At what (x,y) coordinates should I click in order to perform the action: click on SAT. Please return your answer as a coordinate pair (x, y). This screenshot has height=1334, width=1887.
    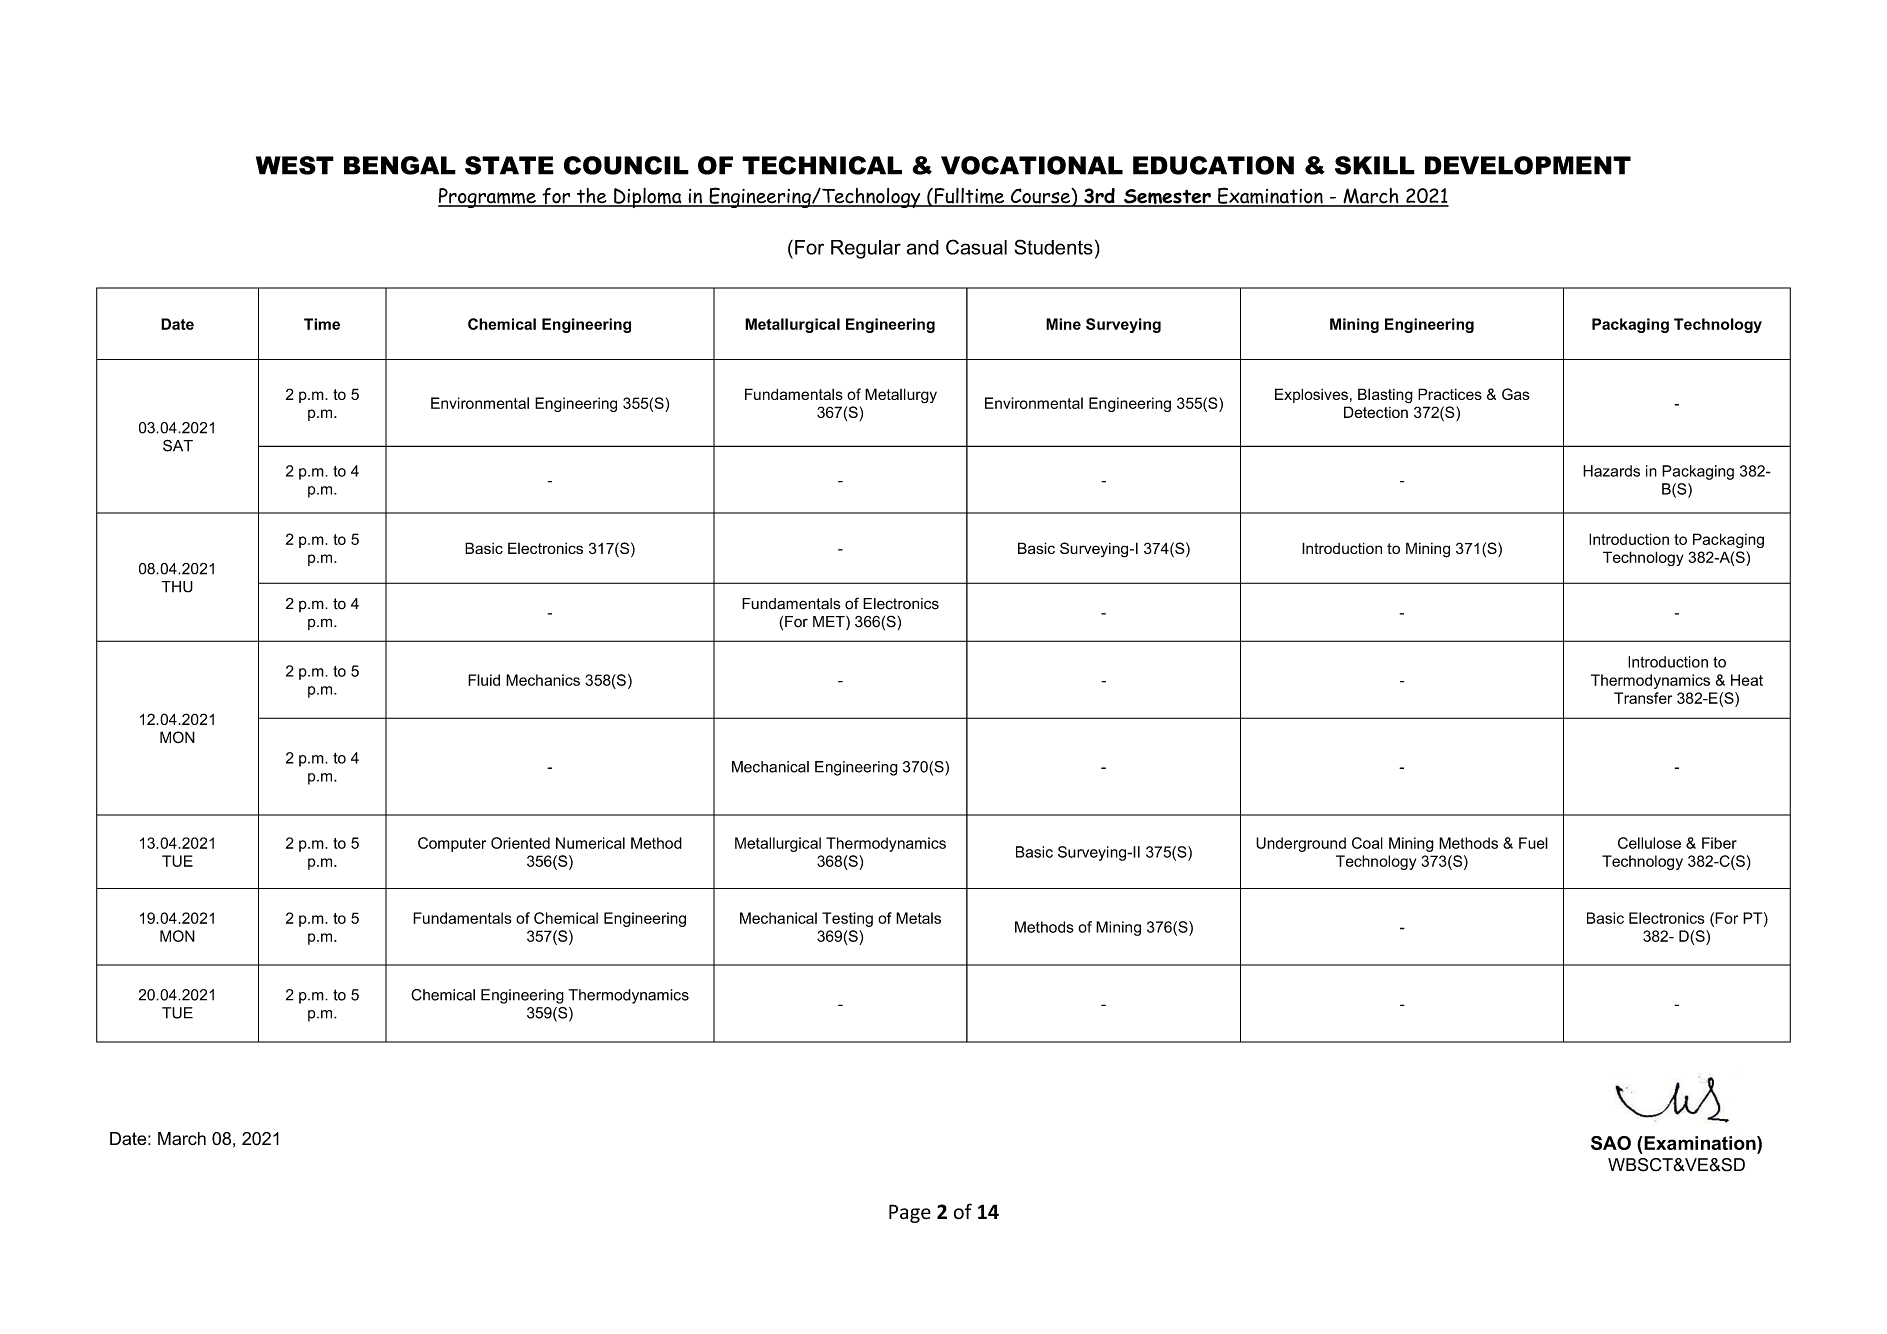
    Looking at the image, I should click on (178, 445).
